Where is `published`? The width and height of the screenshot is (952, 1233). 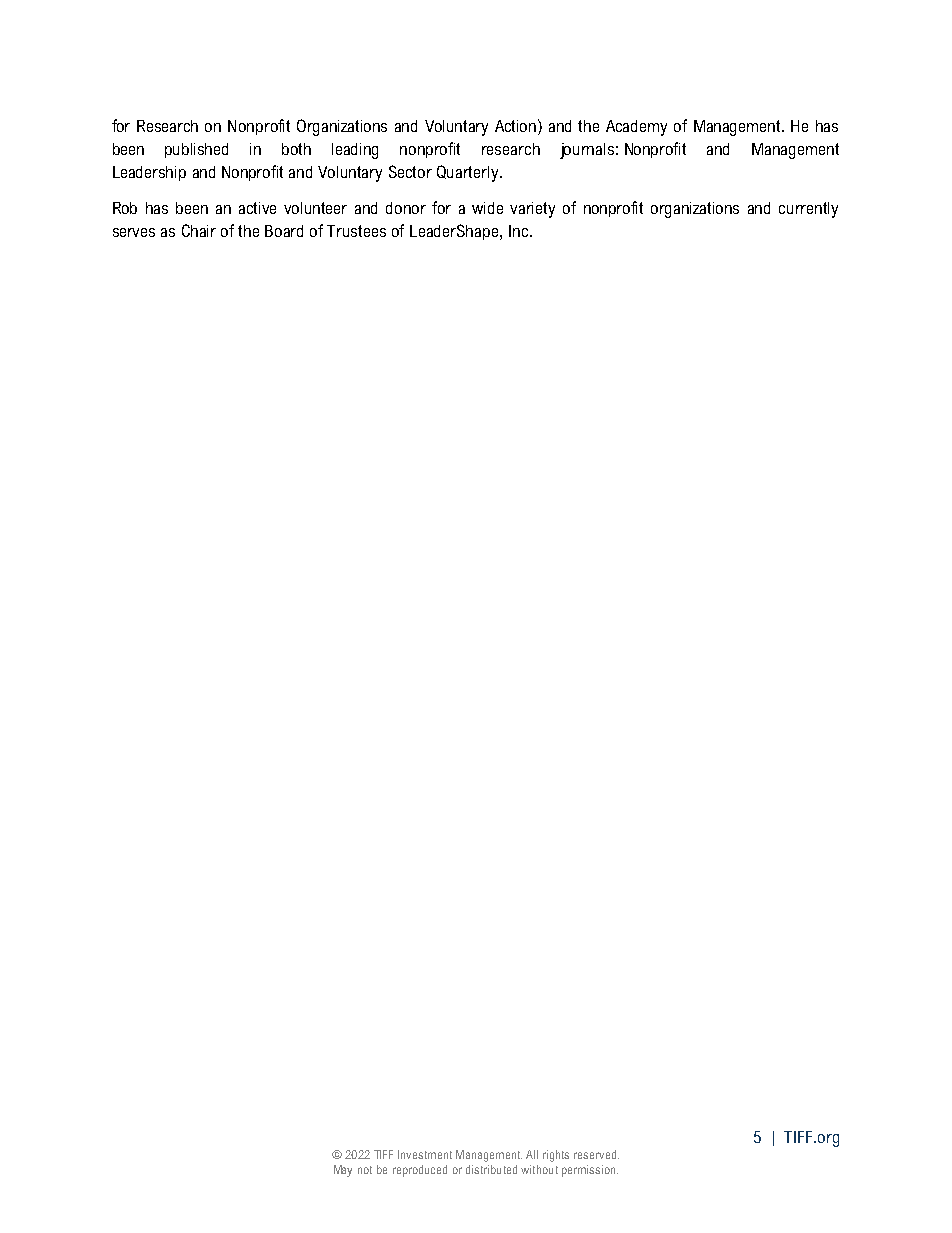
published is located at coordinates (196, 150).
